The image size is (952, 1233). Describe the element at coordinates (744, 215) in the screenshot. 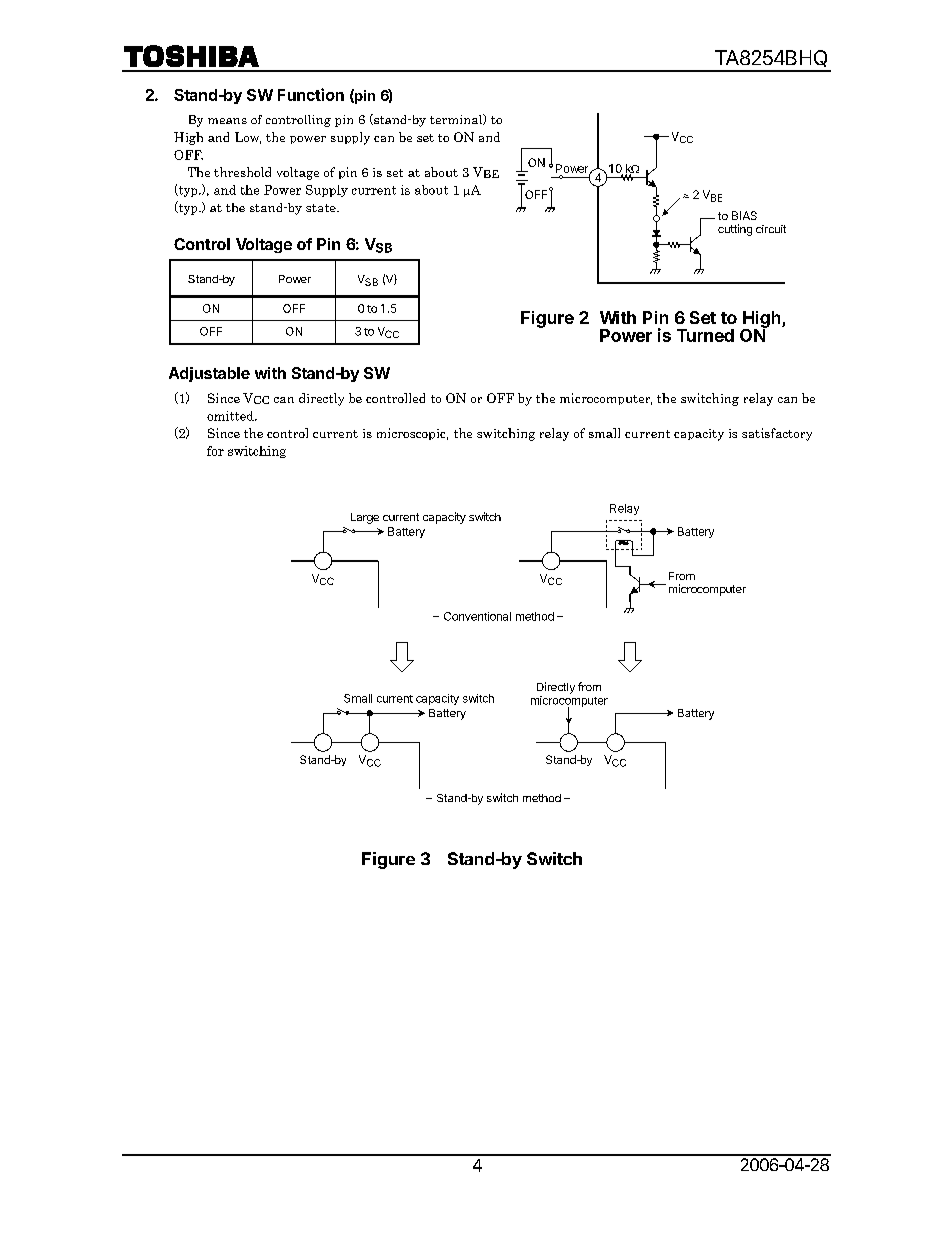

I see `BIAS` at that location.
